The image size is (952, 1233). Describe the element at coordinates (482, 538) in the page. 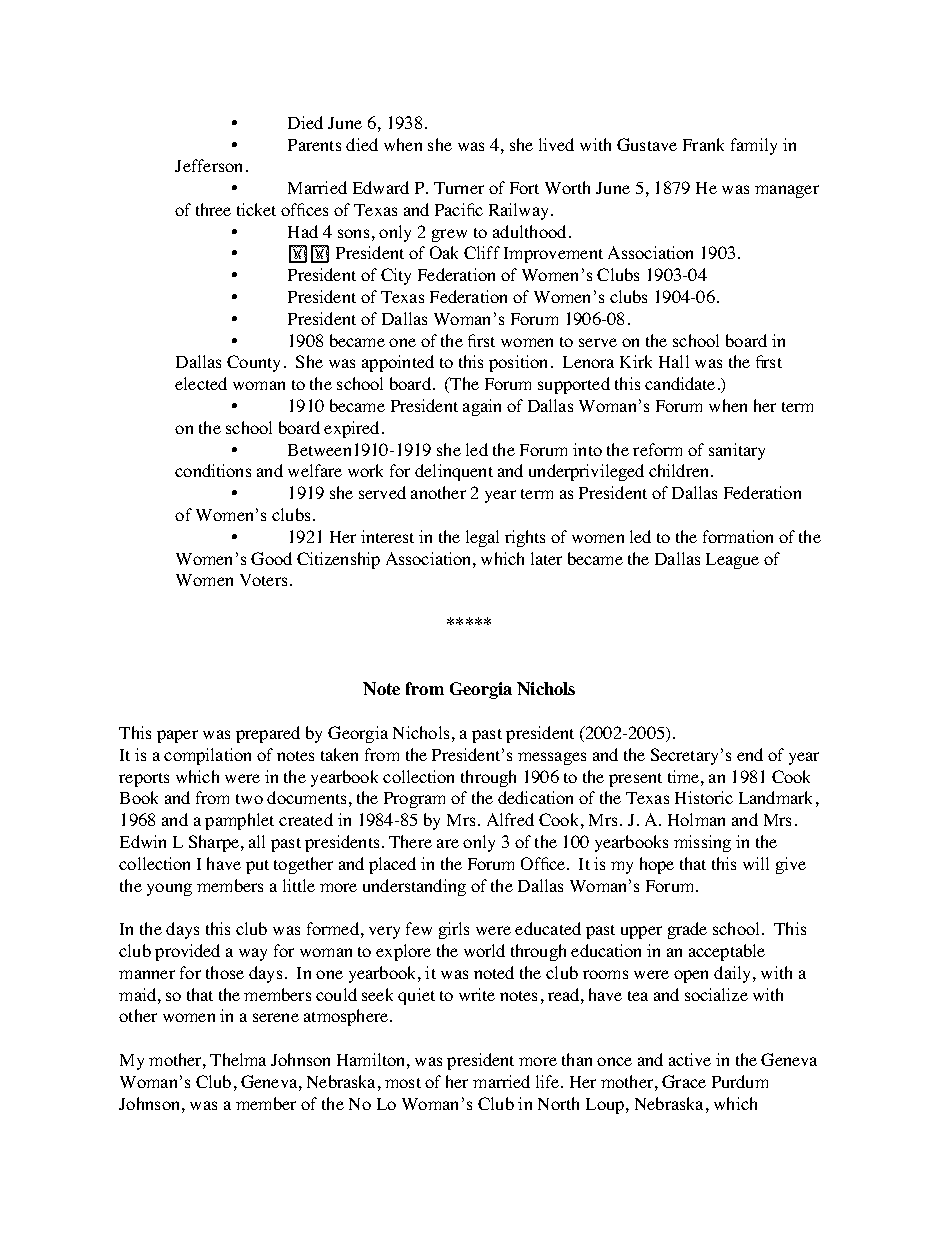

I see `legal` at that location.
